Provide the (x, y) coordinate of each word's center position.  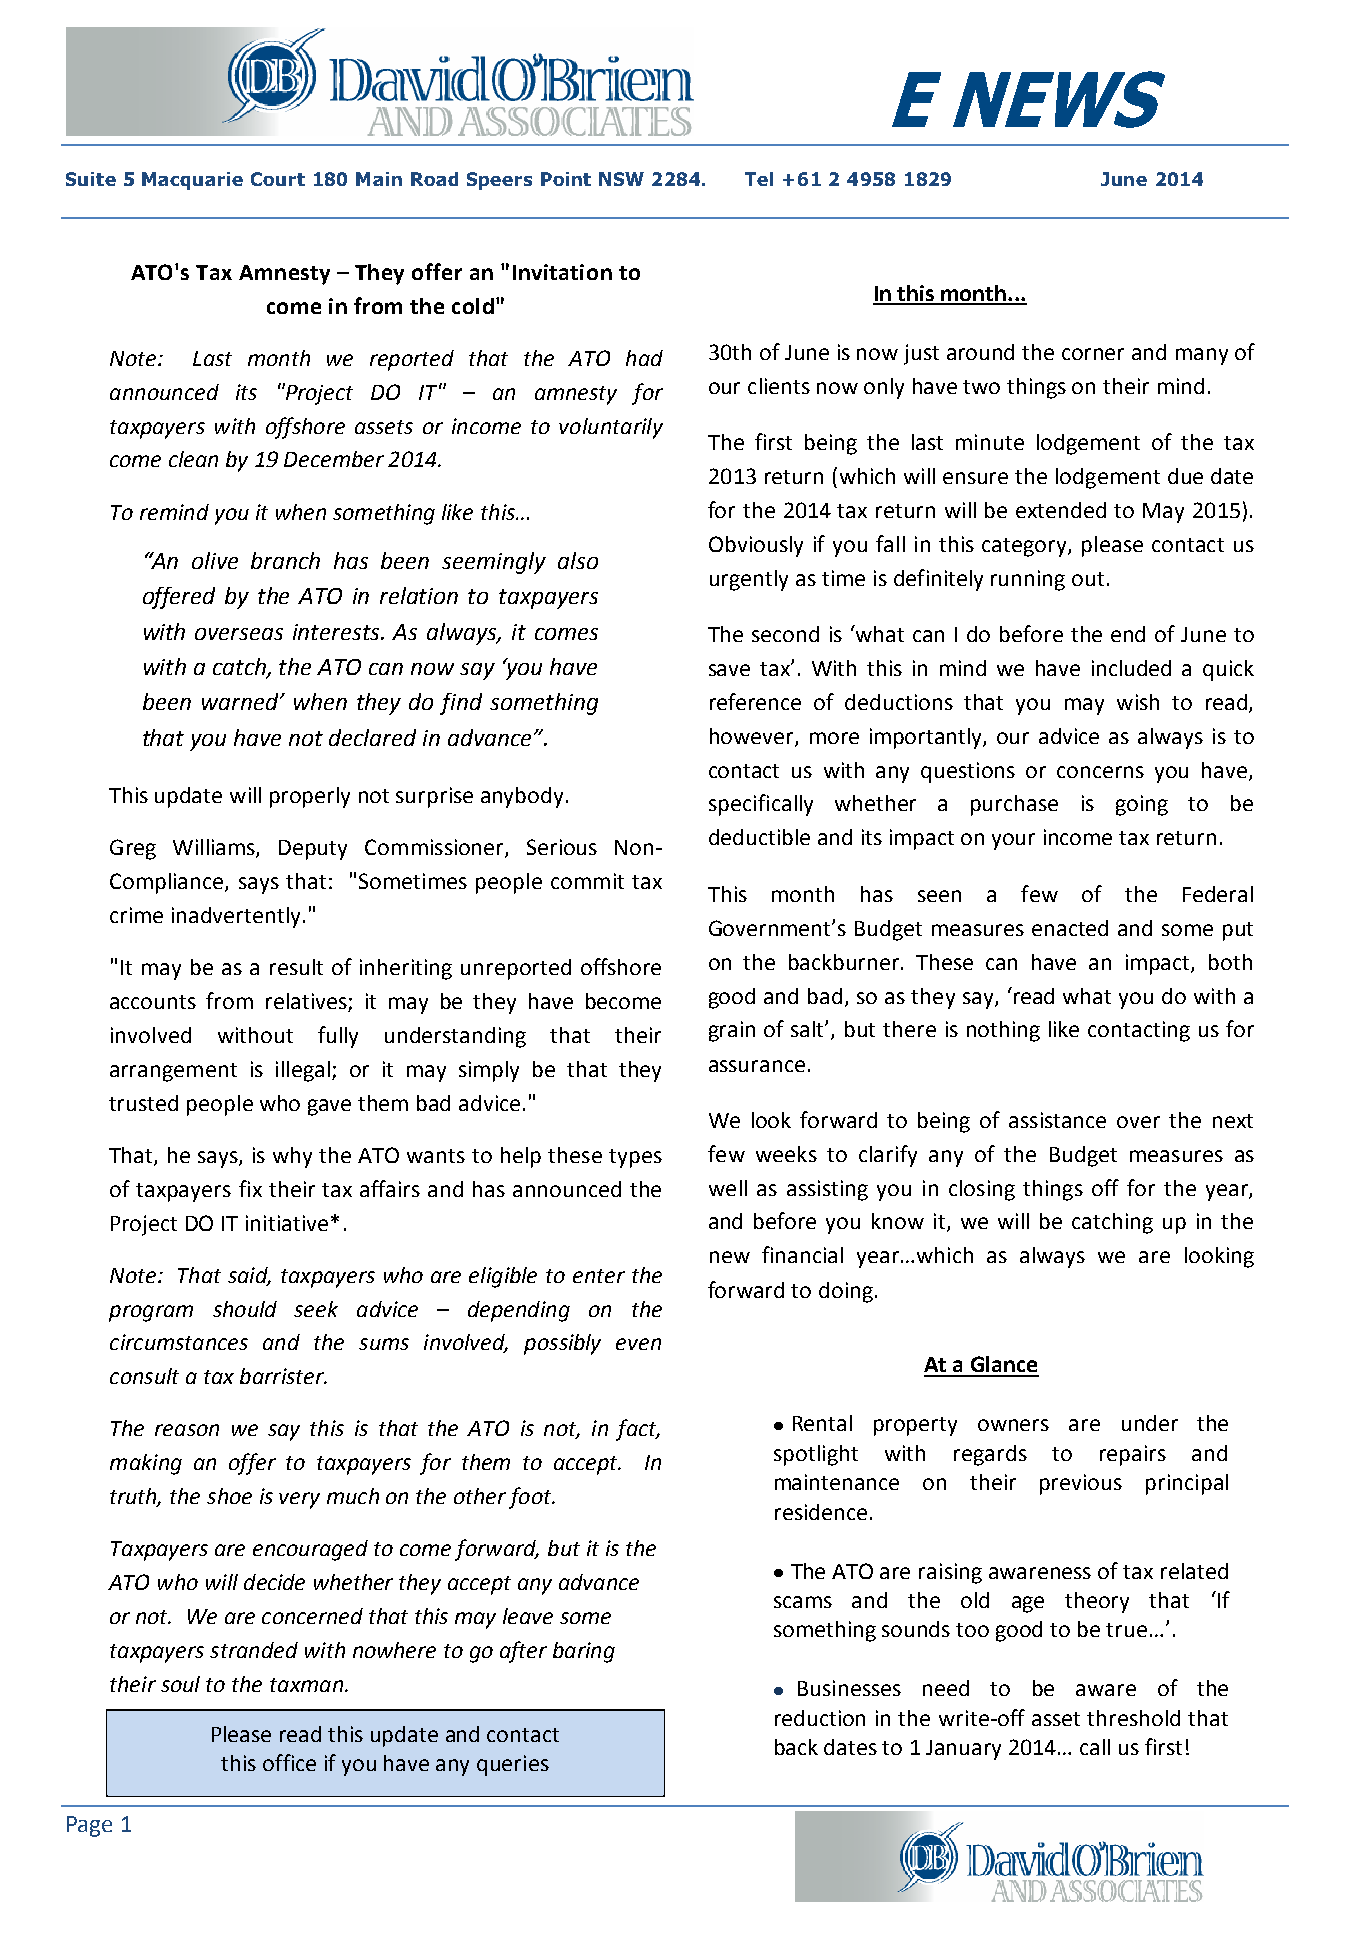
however (753, 737)
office (289, 1762)
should (245, 1309)
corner (1093, 354)
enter (599, 1276)
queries (513, 1765)
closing (982, 1190)
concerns (1100, 772)
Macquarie (192, 181)
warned (241, 701)
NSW (621, 179)
